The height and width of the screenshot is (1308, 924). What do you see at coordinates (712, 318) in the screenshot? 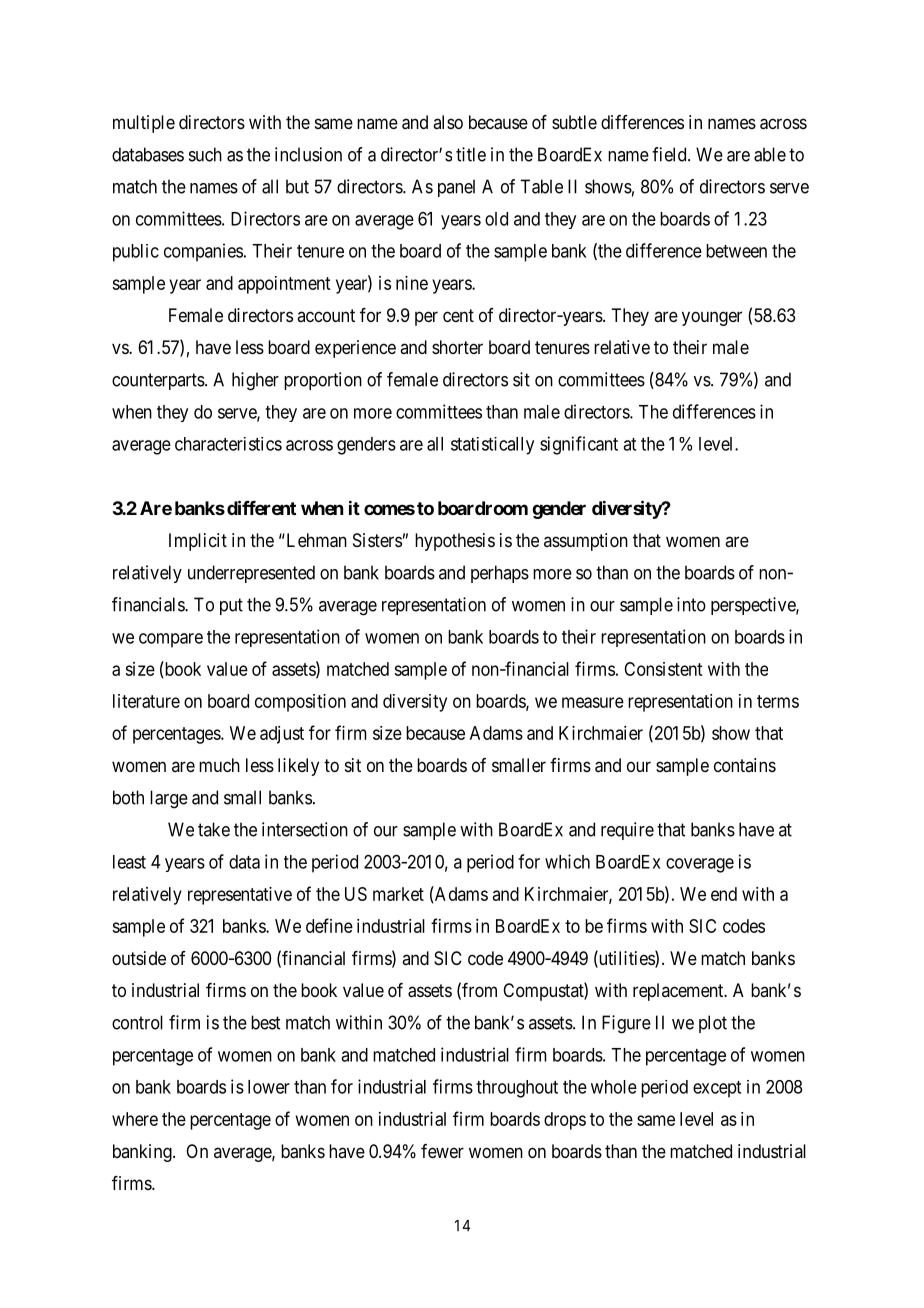
I see `younger` at bounding box center [712, 318].
